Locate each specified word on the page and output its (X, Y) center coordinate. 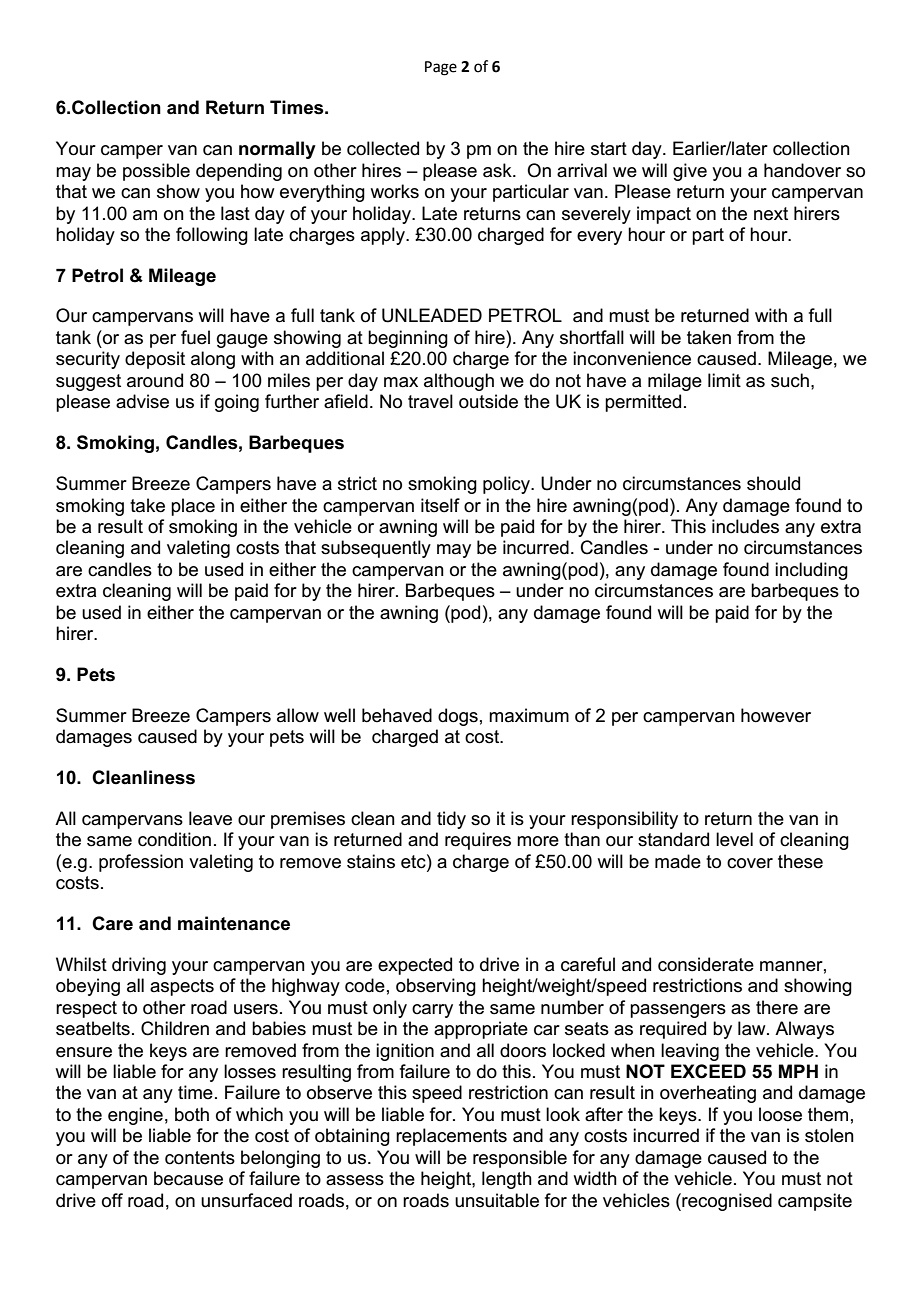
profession (141, 863)
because (188, 1178)
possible (156, 172)
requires (478, 841)
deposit (155, 360)
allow (298, 715)
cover (750, 863)
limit (724, 380)
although (459, 382)
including (811, 571)
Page (441, 68)
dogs (458, 717)
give (690, 172)
